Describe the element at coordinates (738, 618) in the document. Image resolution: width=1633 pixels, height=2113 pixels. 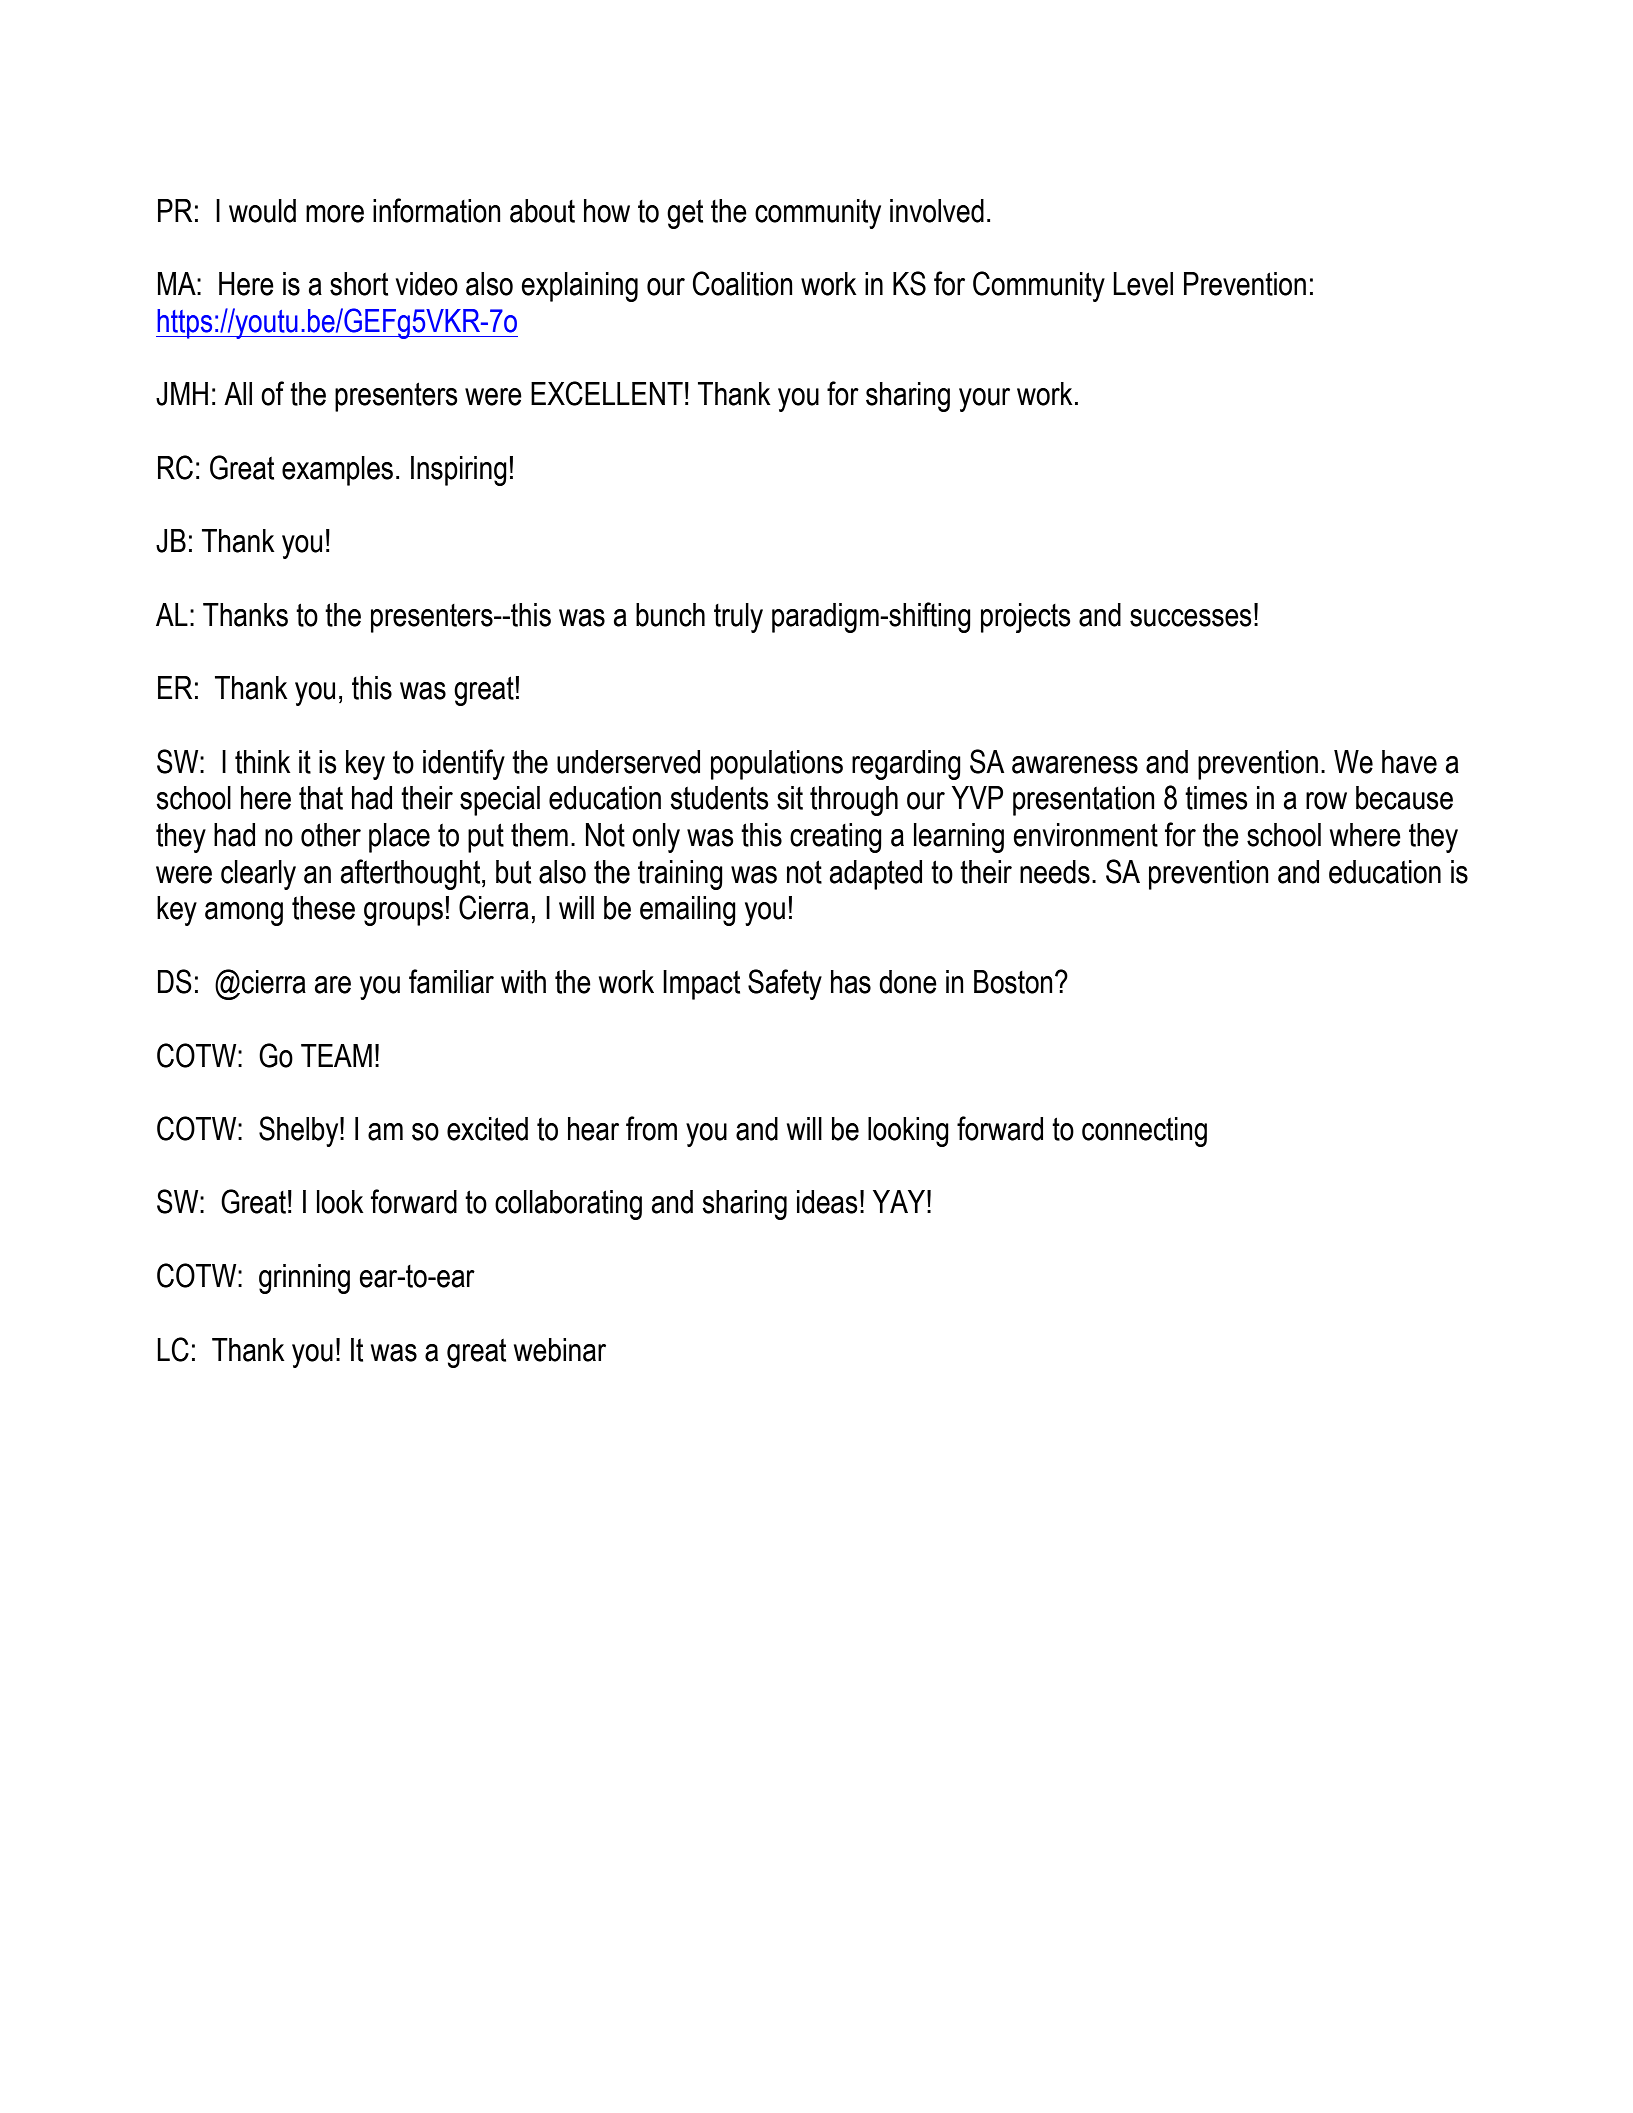
I see `truly` at that location.
